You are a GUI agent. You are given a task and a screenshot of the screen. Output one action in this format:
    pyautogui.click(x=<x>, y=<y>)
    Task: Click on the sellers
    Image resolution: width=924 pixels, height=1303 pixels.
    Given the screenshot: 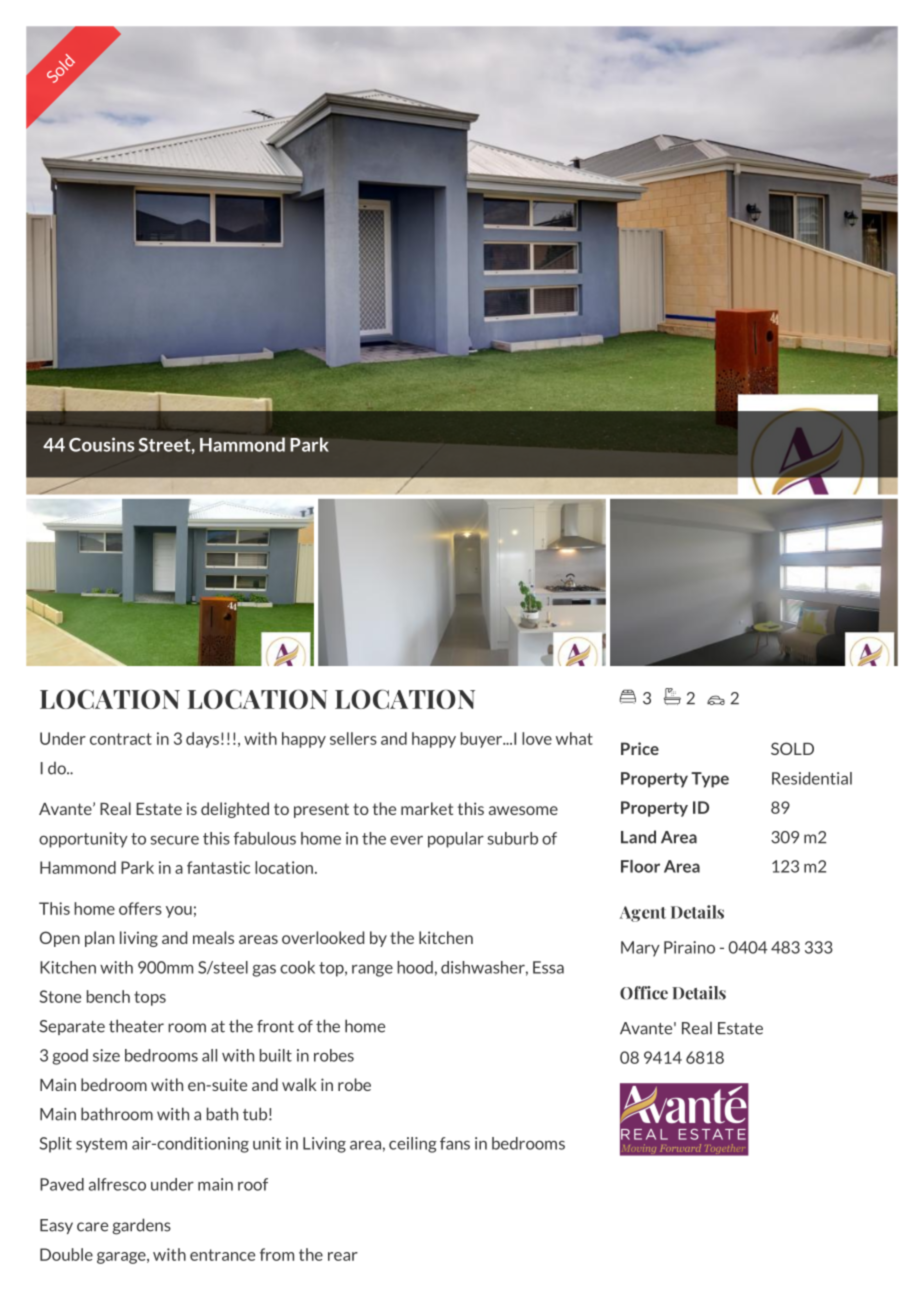 What is the action you would take?
    pyautogui.click(x=353, y=738)
